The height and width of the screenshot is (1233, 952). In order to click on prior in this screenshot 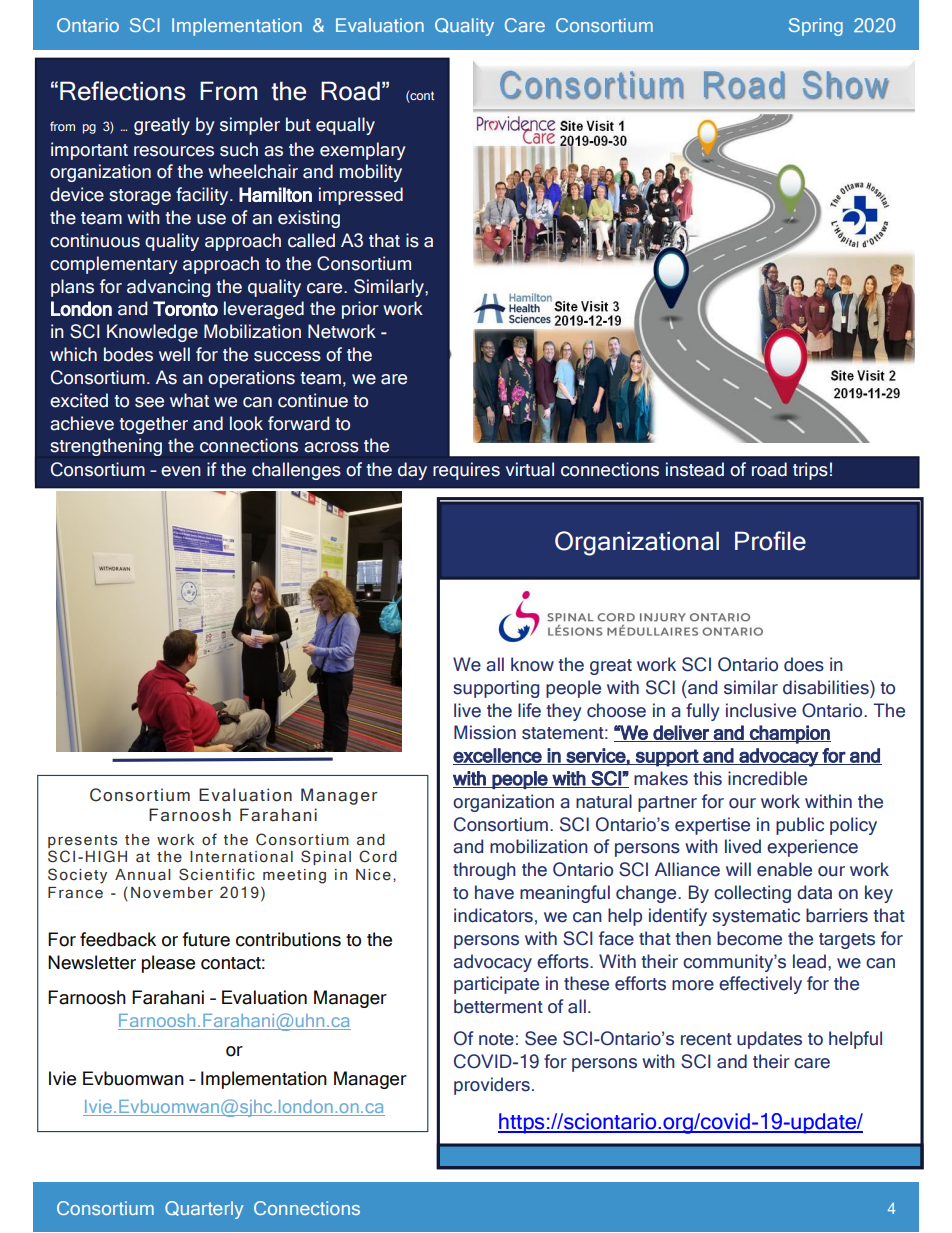, I will do `click(360, 310)`.
